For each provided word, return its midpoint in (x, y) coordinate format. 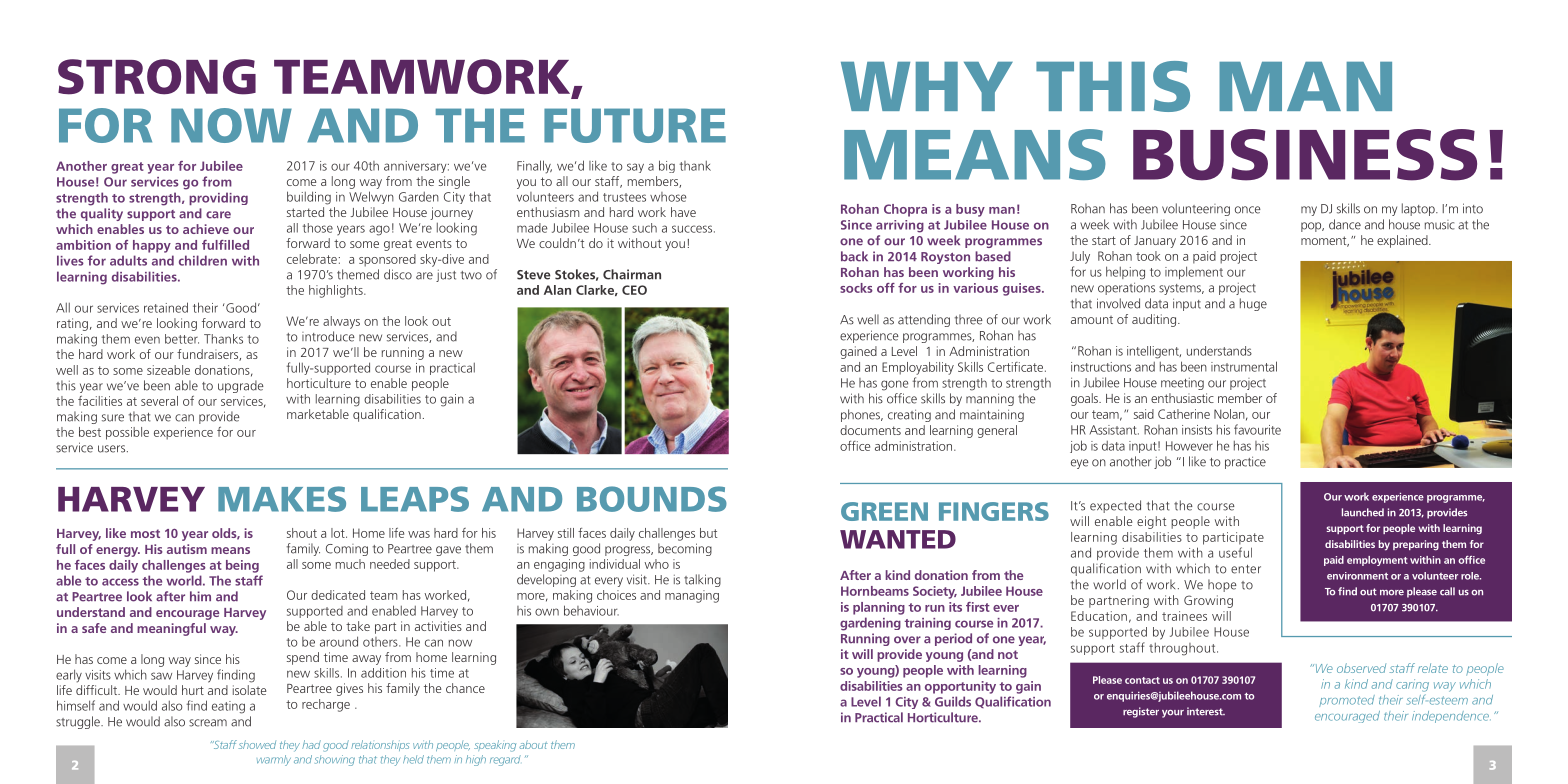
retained (166, 307)
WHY (927, 86)
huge (1253, 304)
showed (257, 744)
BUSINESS (1305, 155)
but (708, 533)
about (533, 744)
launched (1363, 512)
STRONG (157, 77)
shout (302, 533)
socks (856, 288)
